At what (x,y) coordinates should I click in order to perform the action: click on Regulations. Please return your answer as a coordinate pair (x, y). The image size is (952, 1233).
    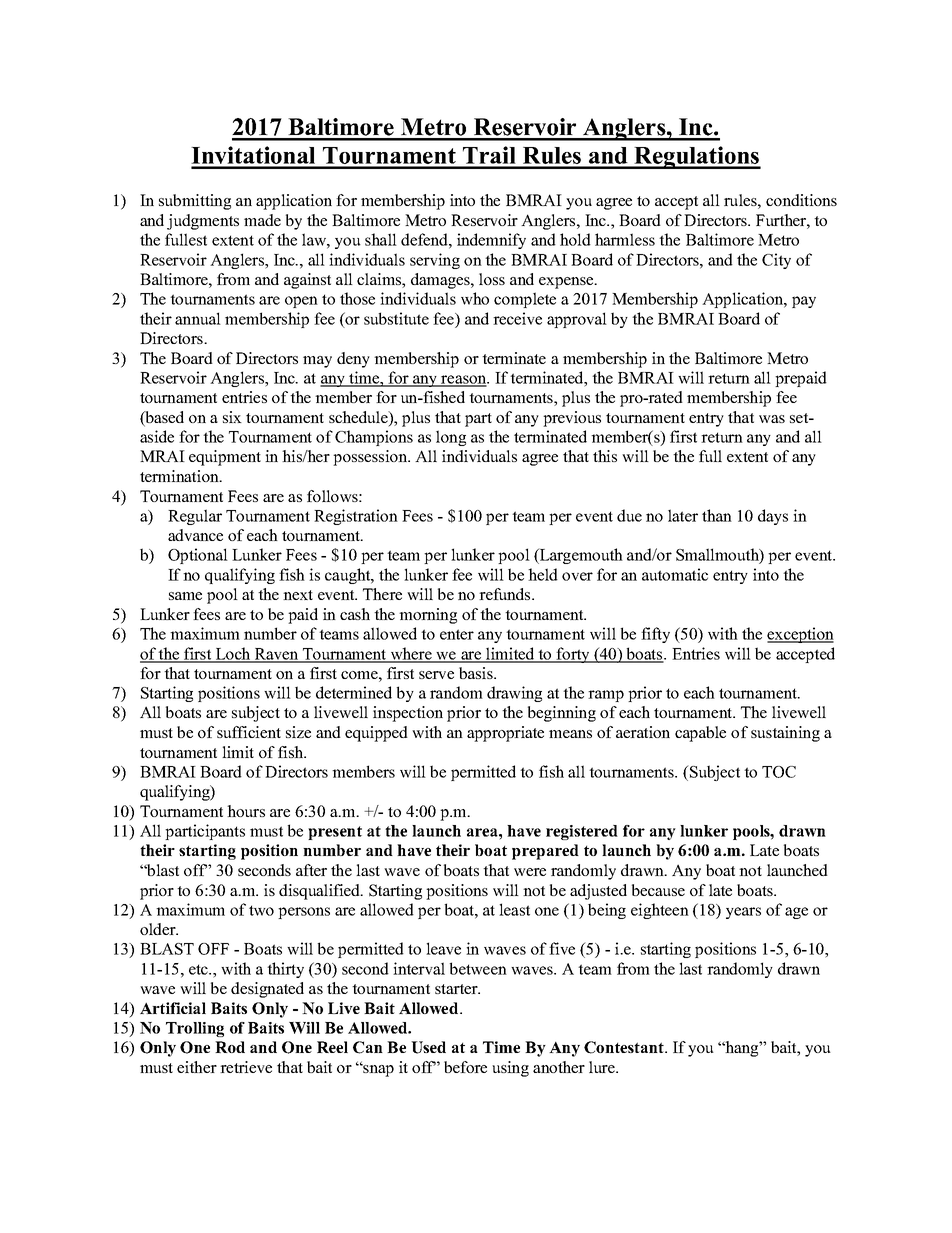
    Looking at the image, I should click on (696, 157).
